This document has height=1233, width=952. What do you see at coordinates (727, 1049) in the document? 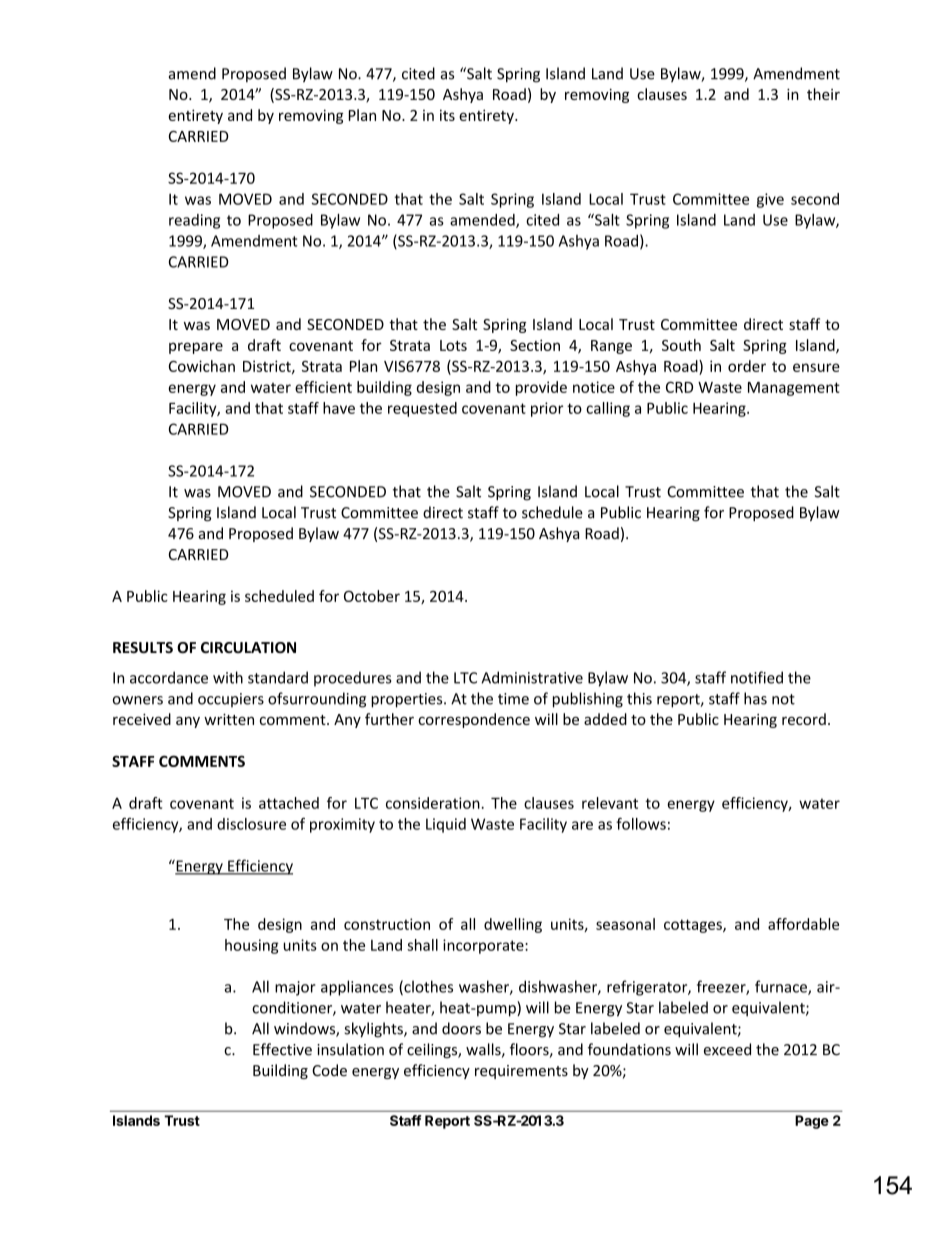
I see `exceed` at bounding box center [727, 1049].
